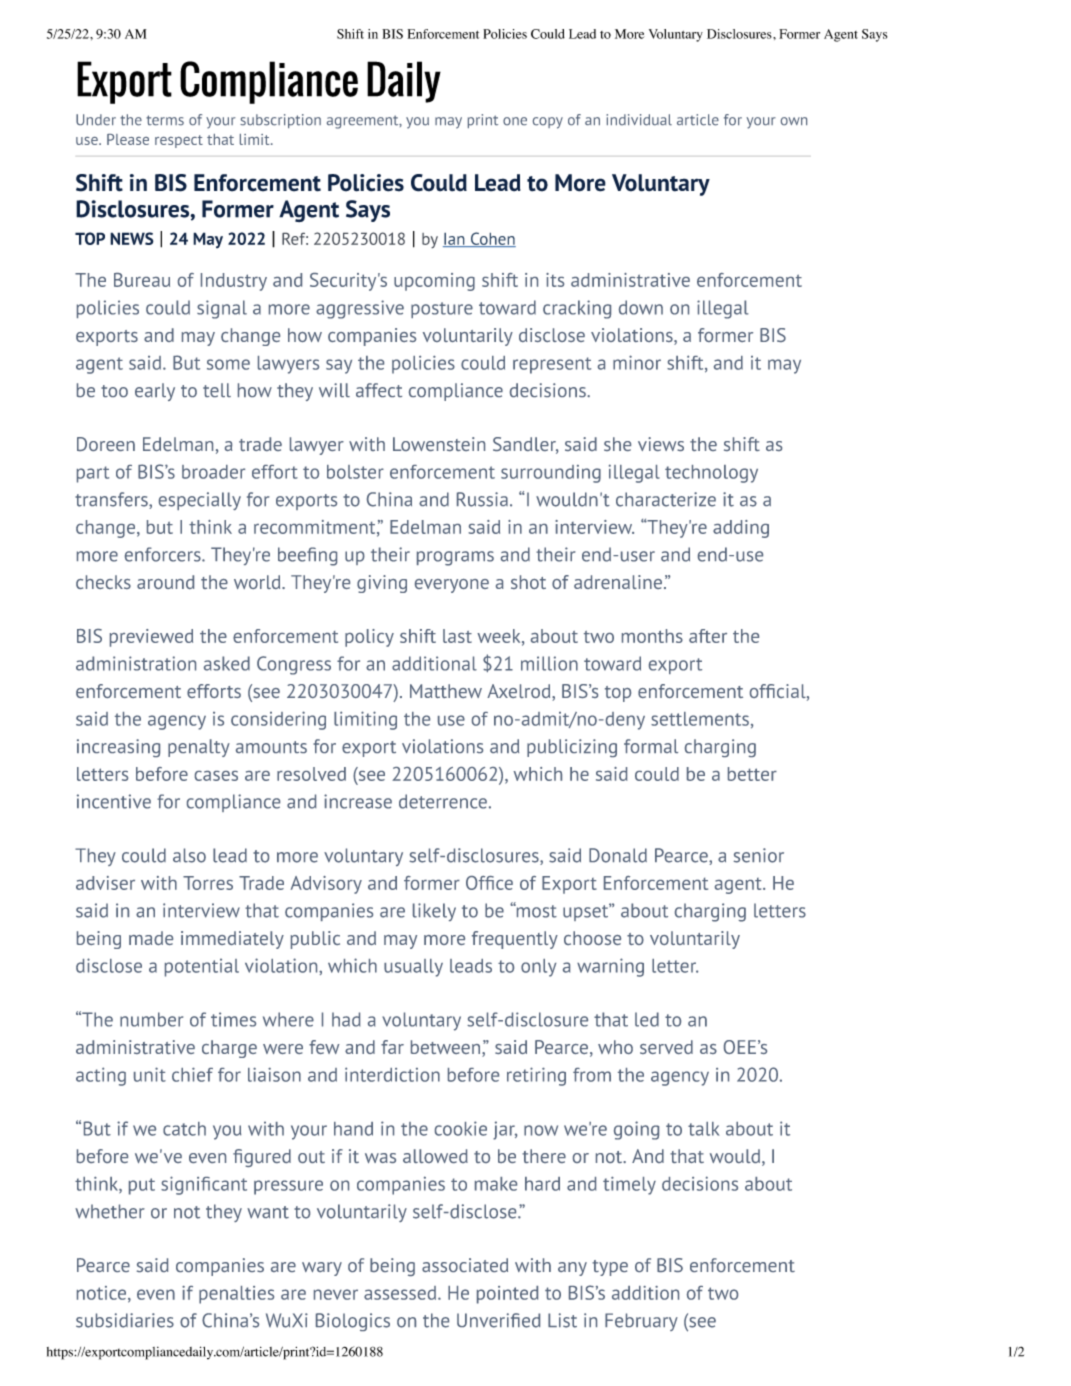 Image resolution: width=1071 pixels, height=1386 pixels. I want to click on individual, so click(639, 120).
